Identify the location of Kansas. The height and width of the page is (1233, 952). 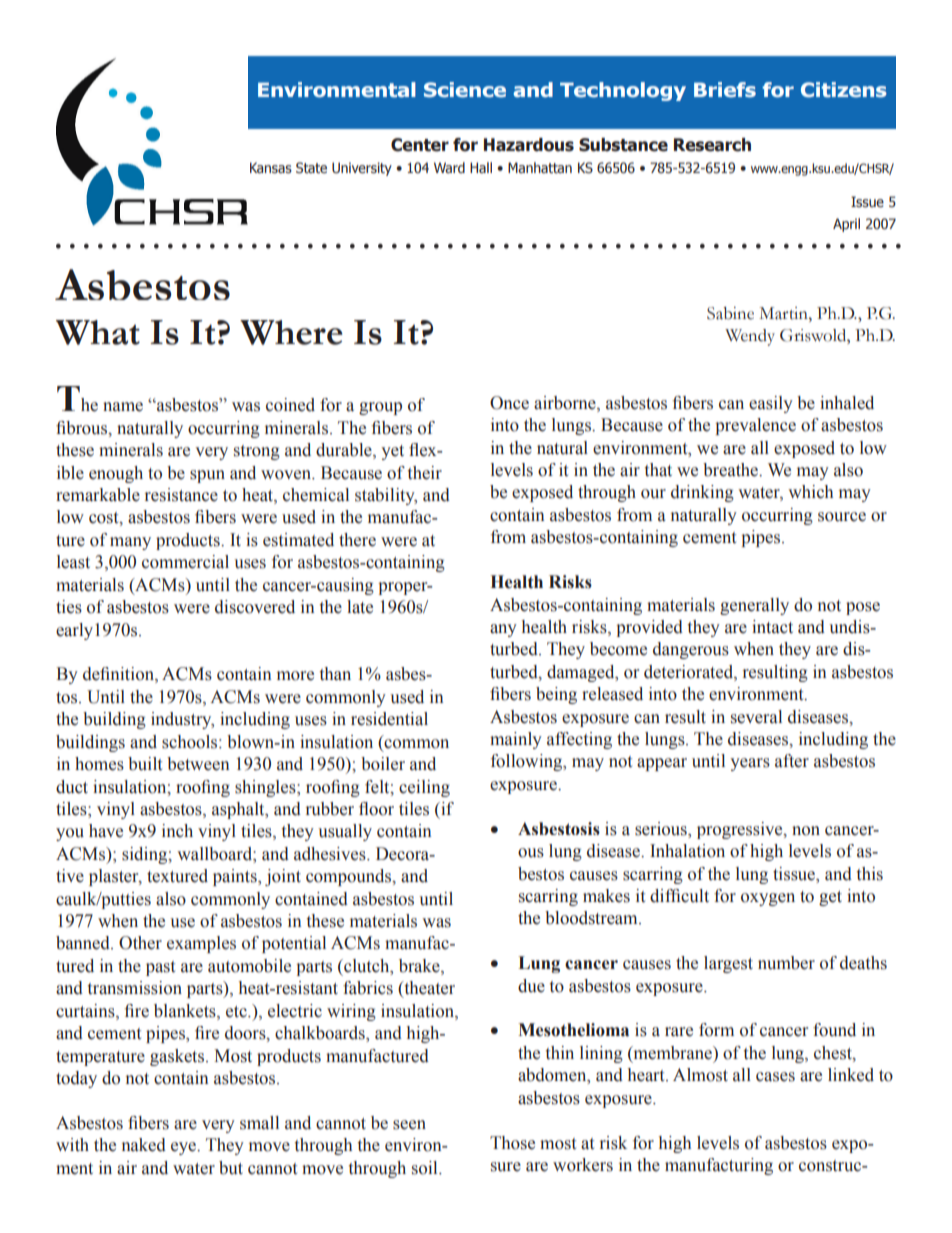
(271, 168).
